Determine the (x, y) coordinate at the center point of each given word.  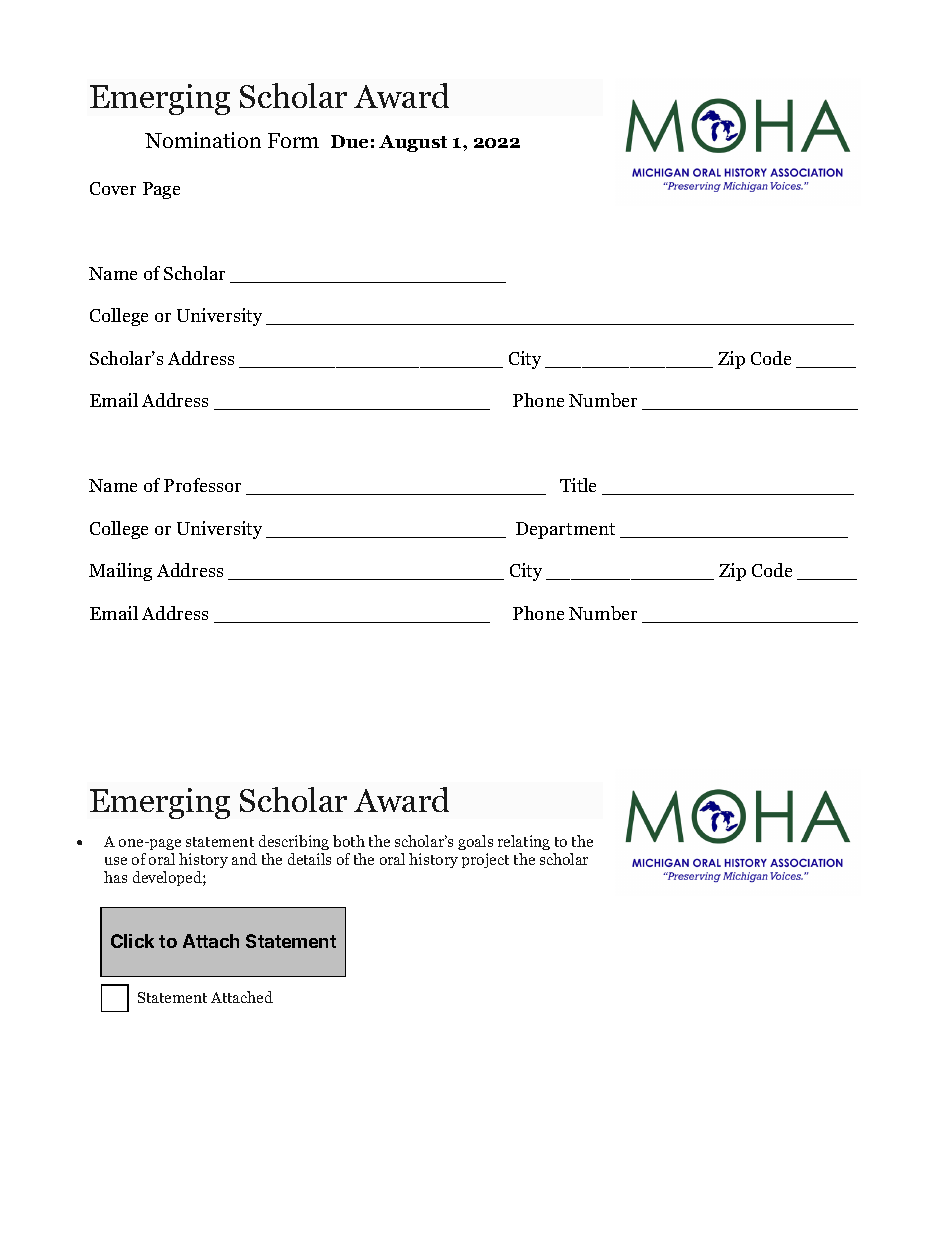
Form (293, 140)
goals (475, 842)
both (349, 841)
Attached (242, 997)
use (116, 861)
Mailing (120, 572)
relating (524, 842)
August (413, 143)
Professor (202, 485)
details (309, 859)
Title (578, 485)
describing (294, 842)
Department (565, 530)
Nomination (203, 140)
